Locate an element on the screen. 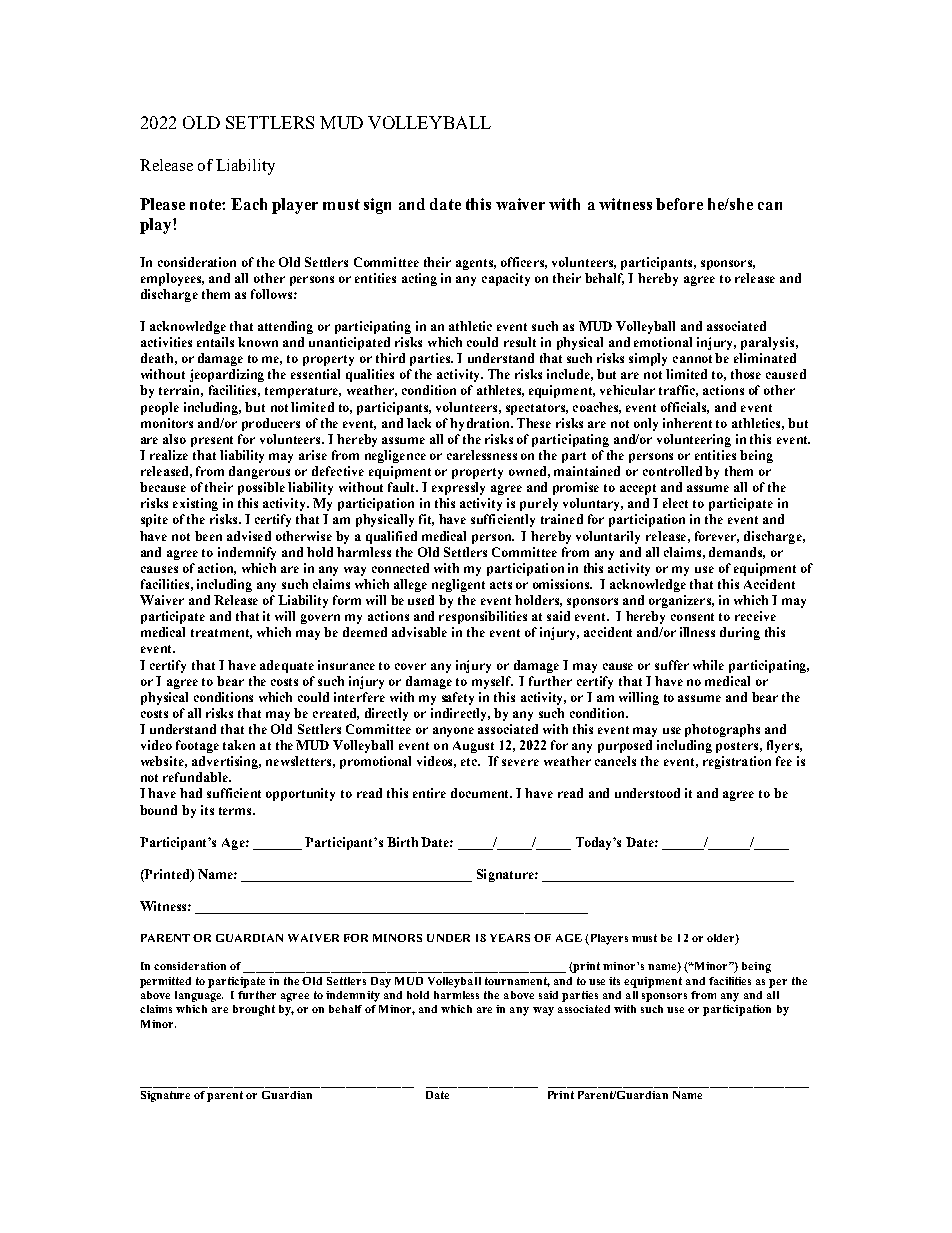 This screenshot has width=952, height=1233. Each is located at coordinates (249, 204).
